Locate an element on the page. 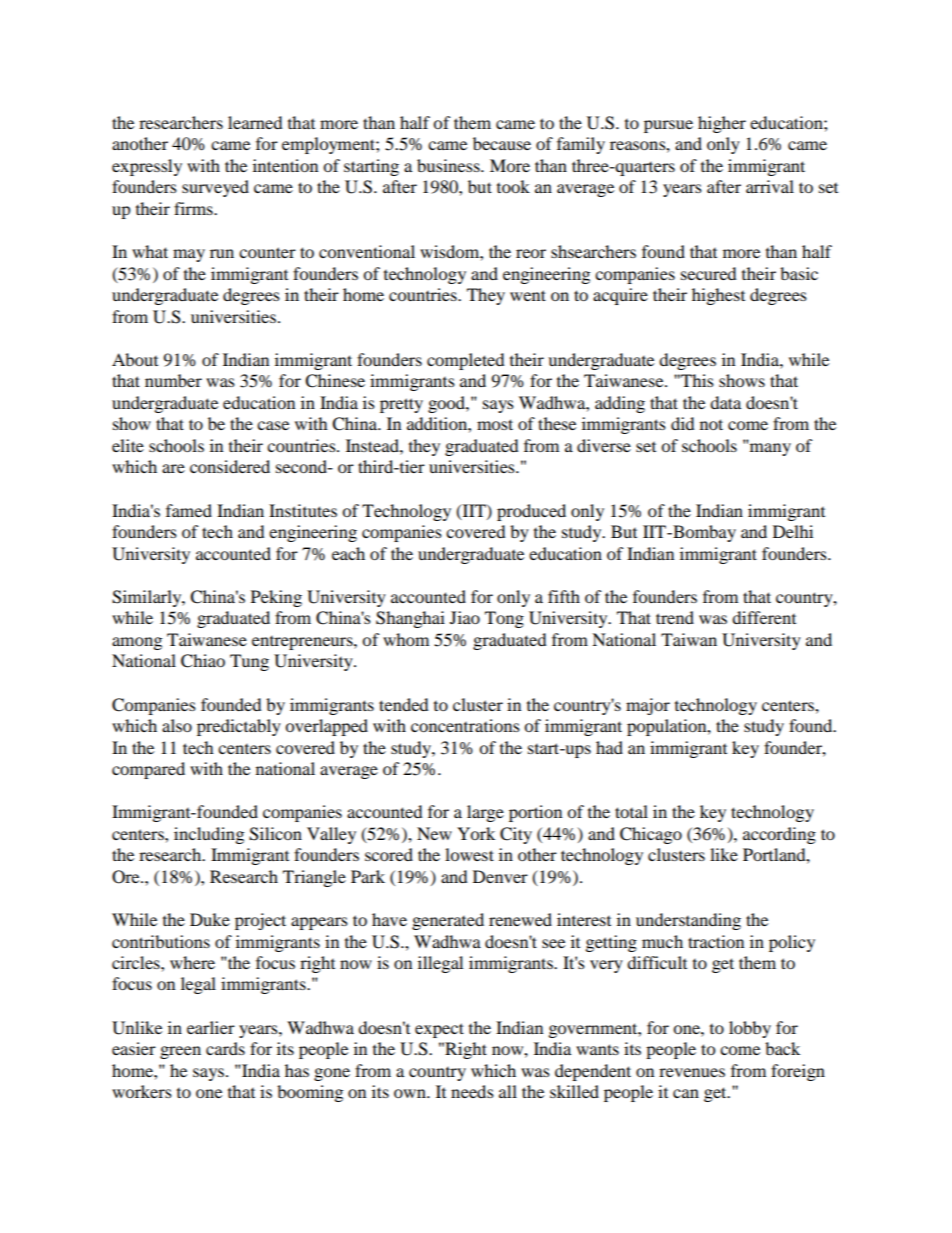 Image resolution: width=952 pixels, height=1233 pixels. business is located at coordinates (449, 165).
